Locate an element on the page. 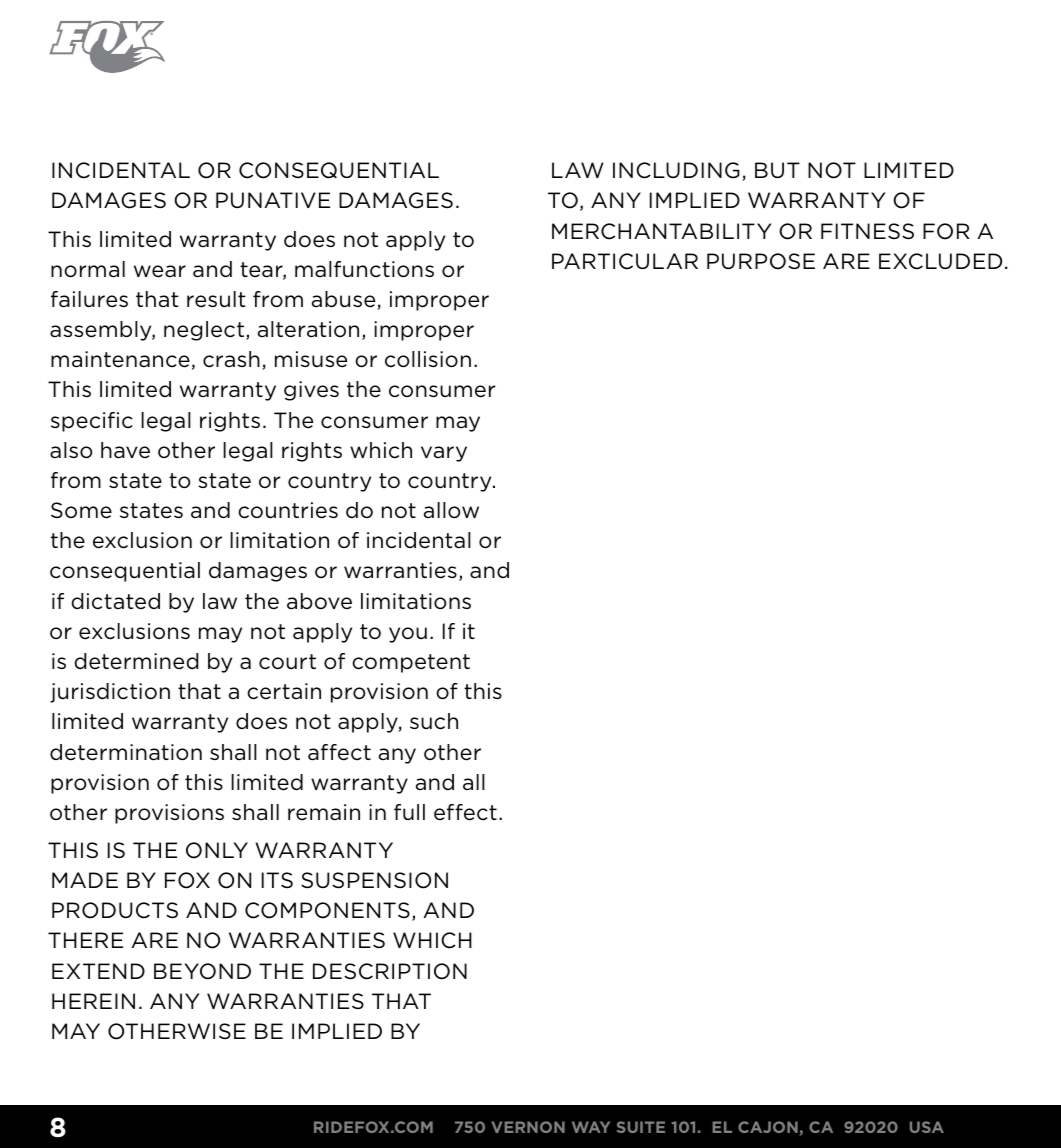 This page has height=1148, width=1061. crash is located at coordinates (231, 359).
